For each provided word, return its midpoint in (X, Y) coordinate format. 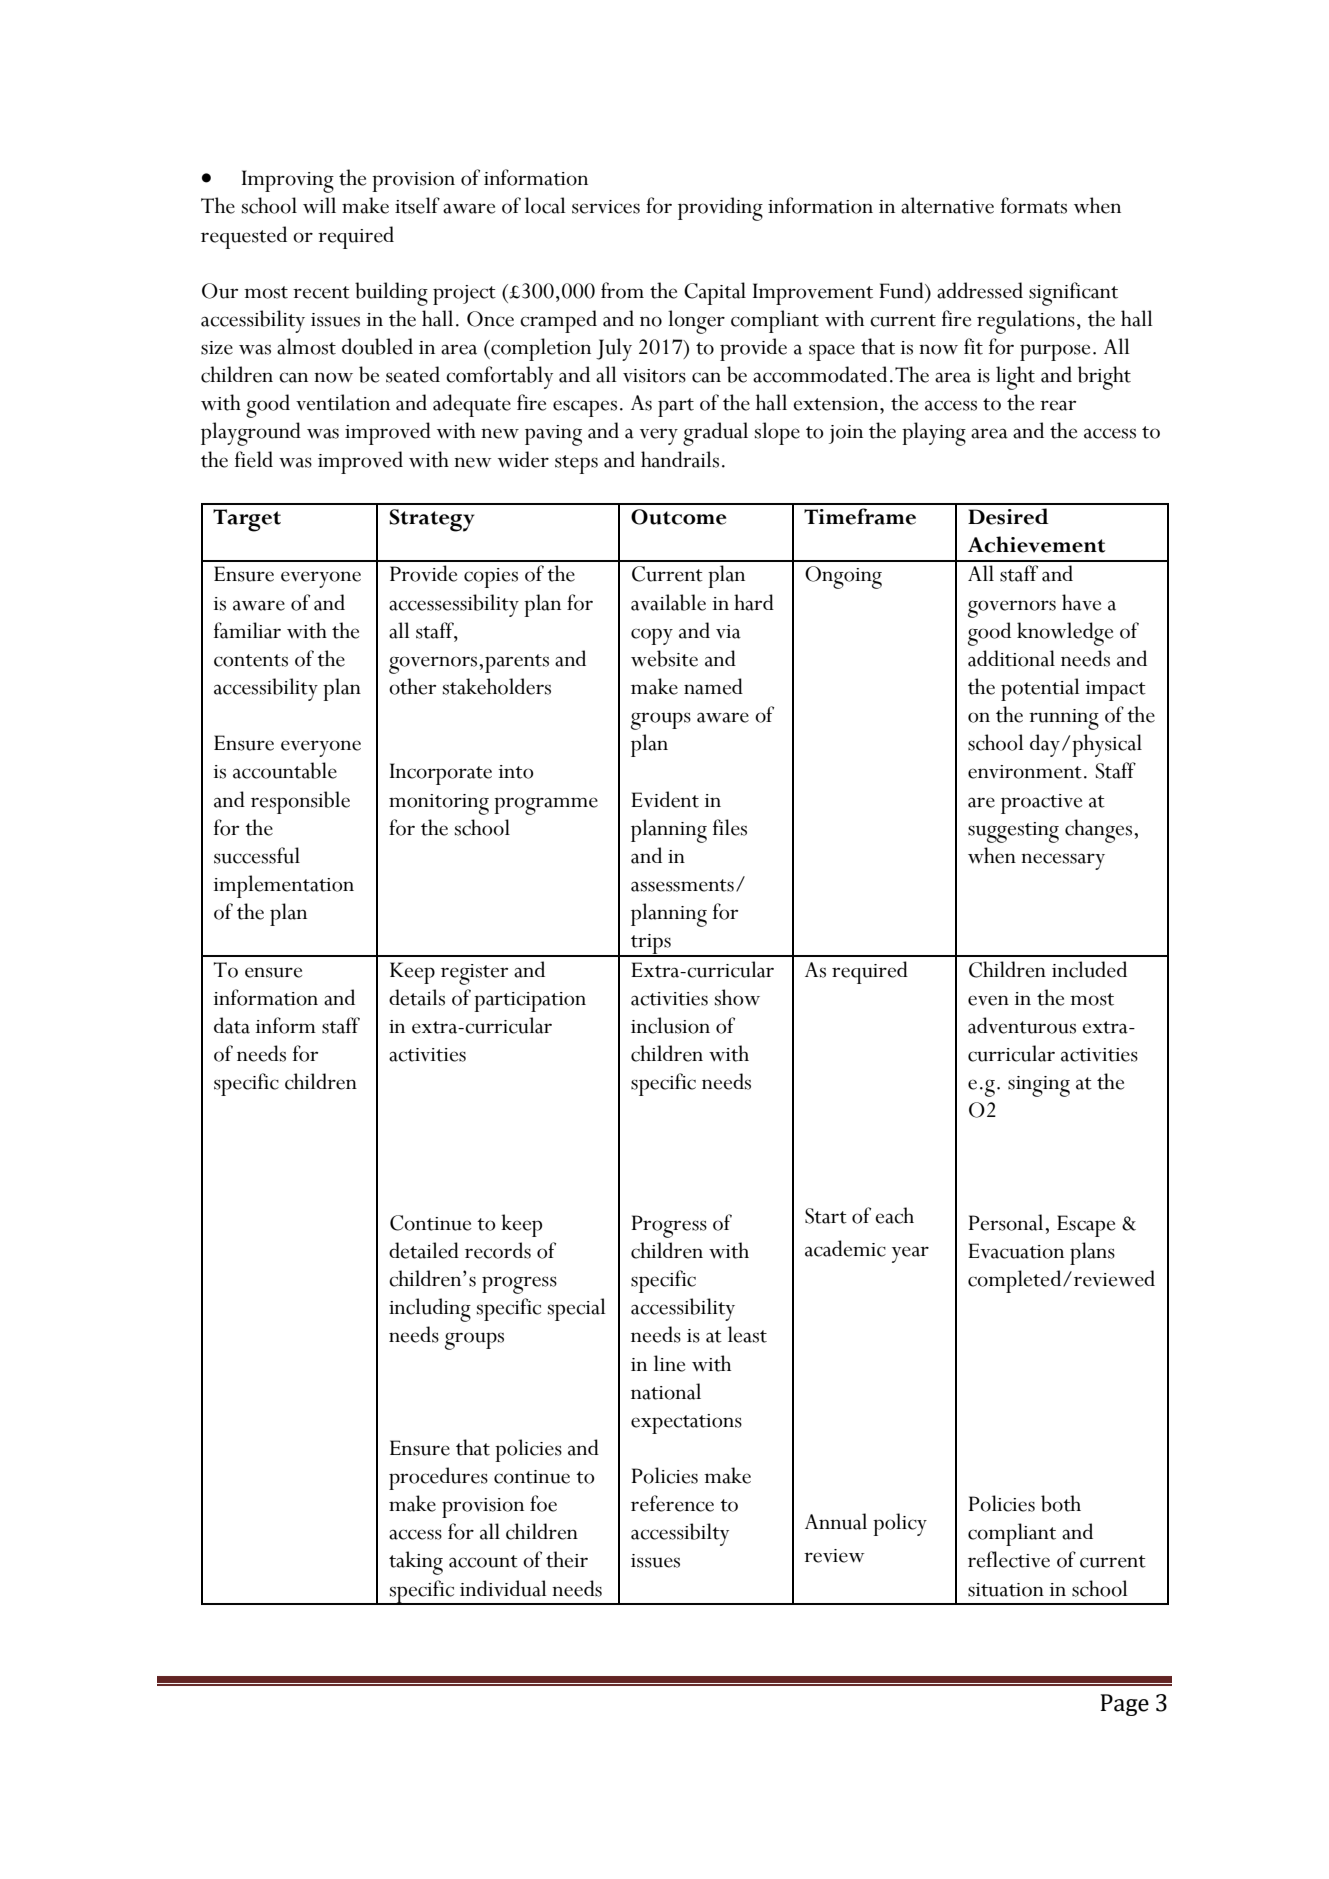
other (412, 686)
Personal (1007, 1222)
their (567, 1559)
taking (416, 1563)
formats (1034, 205)
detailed (424, 1250)
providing (720, 209)
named (713, 686)
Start (826, 1216)
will (319, 205)
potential (1040, 689)
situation (1006, 1590)
